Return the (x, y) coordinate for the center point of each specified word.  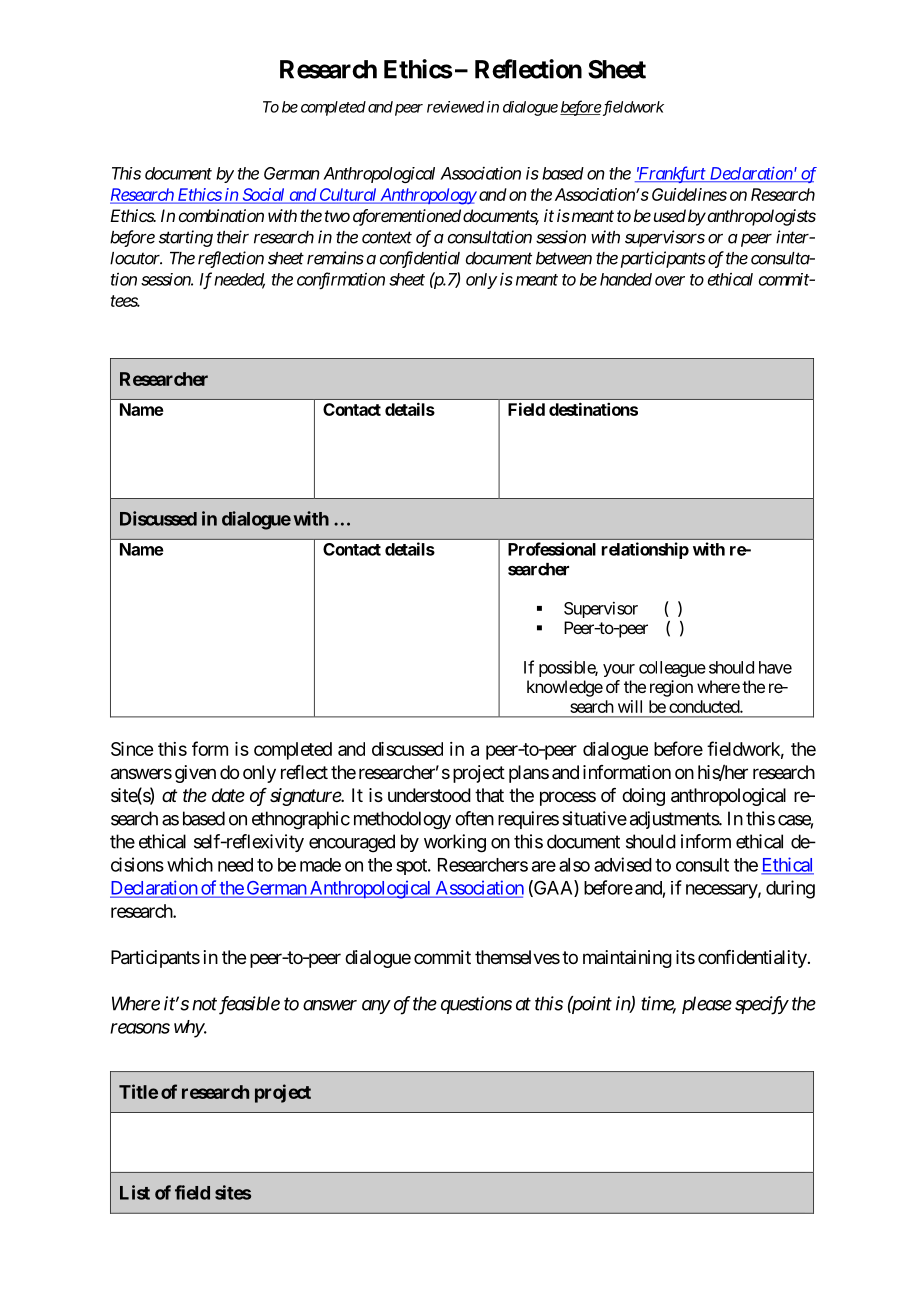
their (233, 237)
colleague (672, 669)
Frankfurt (671, 174)
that (489, 795)
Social (263, 196)
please (707, 1005)
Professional (552, 549)
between (564, 258)
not (204, 1004)
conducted (705, 706)
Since (132, 749)
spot (412, 867)
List (135, 1192)
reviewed (455, 107)
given (195, 774)
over (670, 281)
